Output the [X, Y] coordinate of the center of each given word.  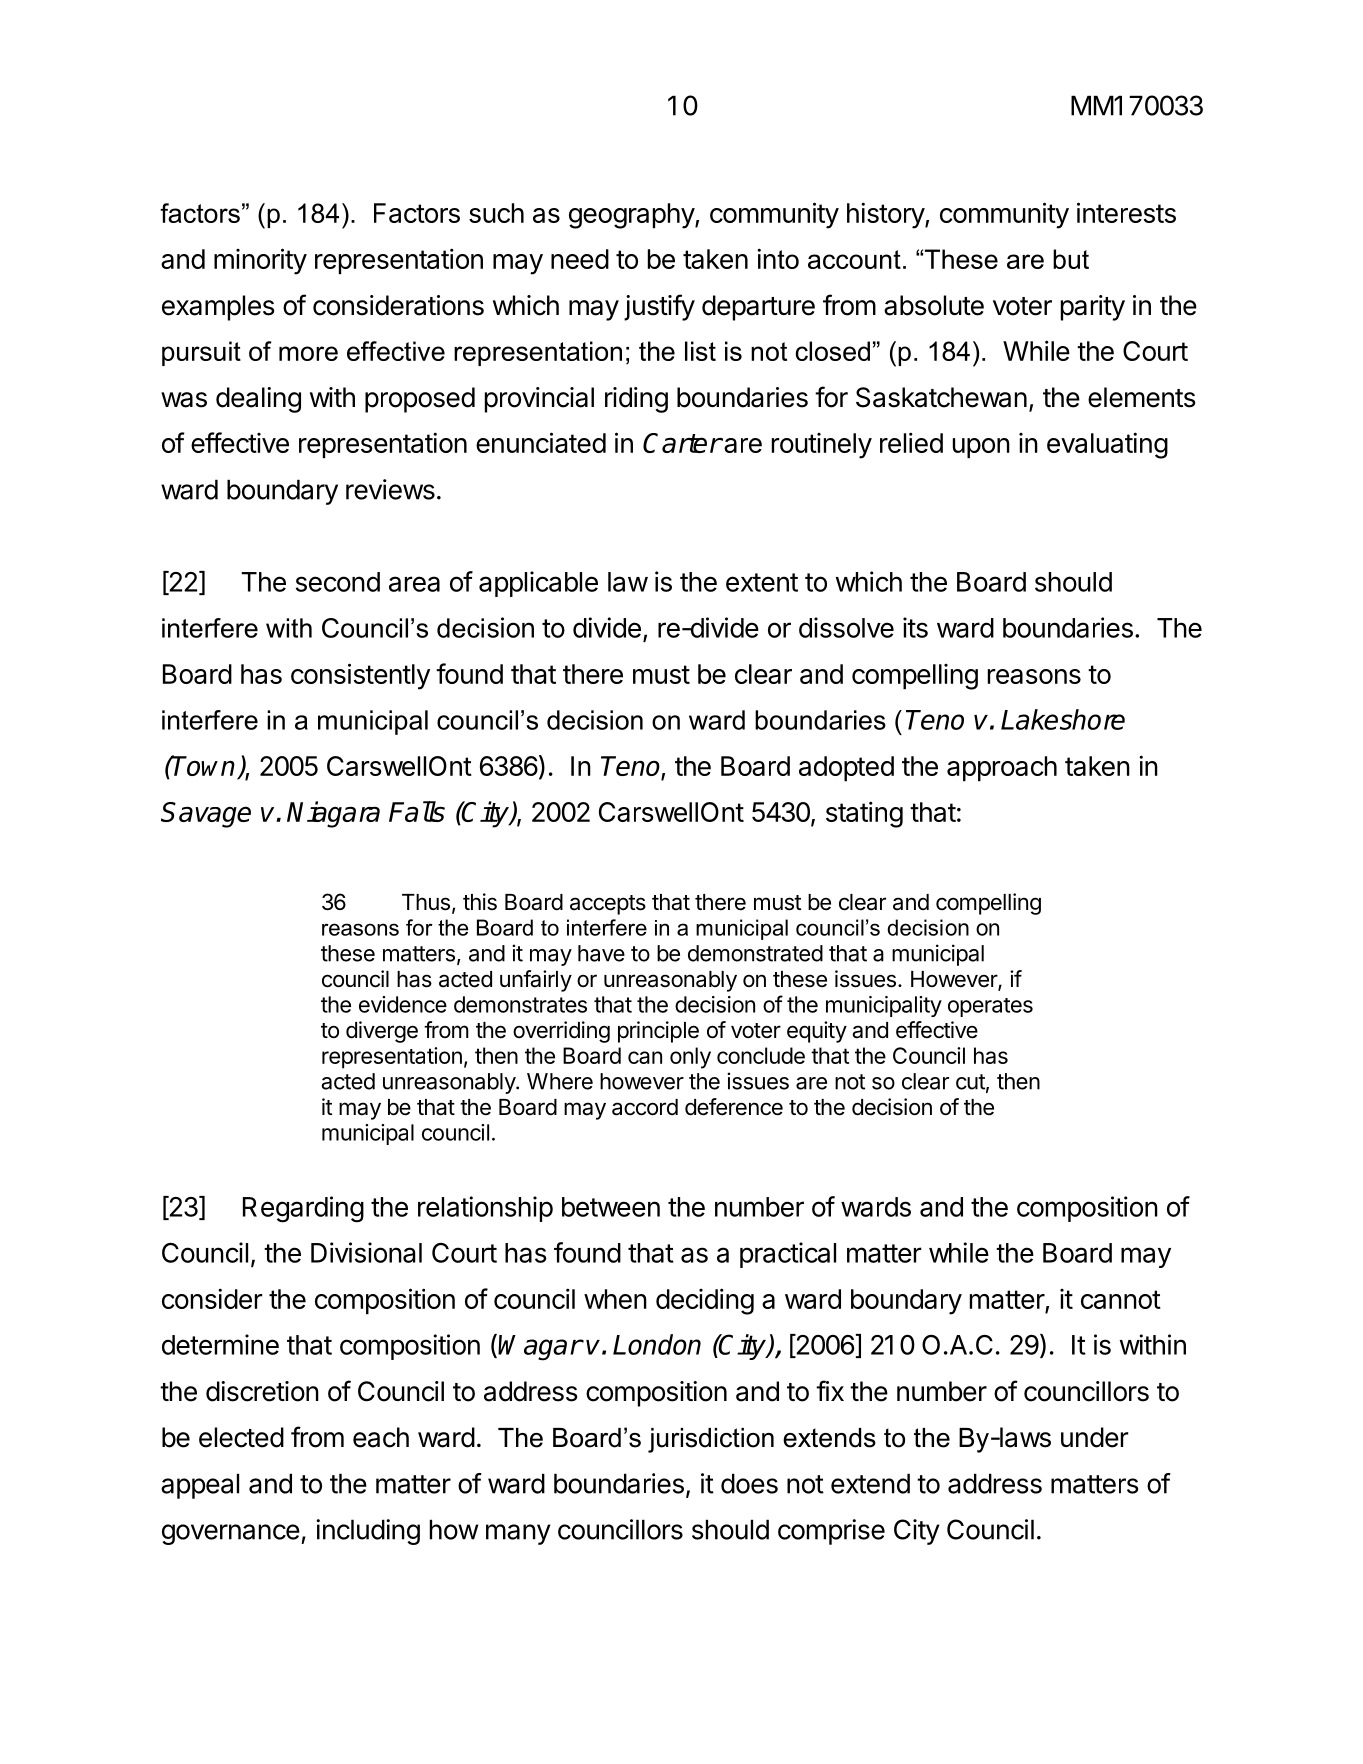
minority [260, 261]
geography [632, 216]
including [368, 1532]
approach [1002, 769]
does [749, 1483]
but [1071, 259]
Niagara [333, 814]
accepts [608, 905]
